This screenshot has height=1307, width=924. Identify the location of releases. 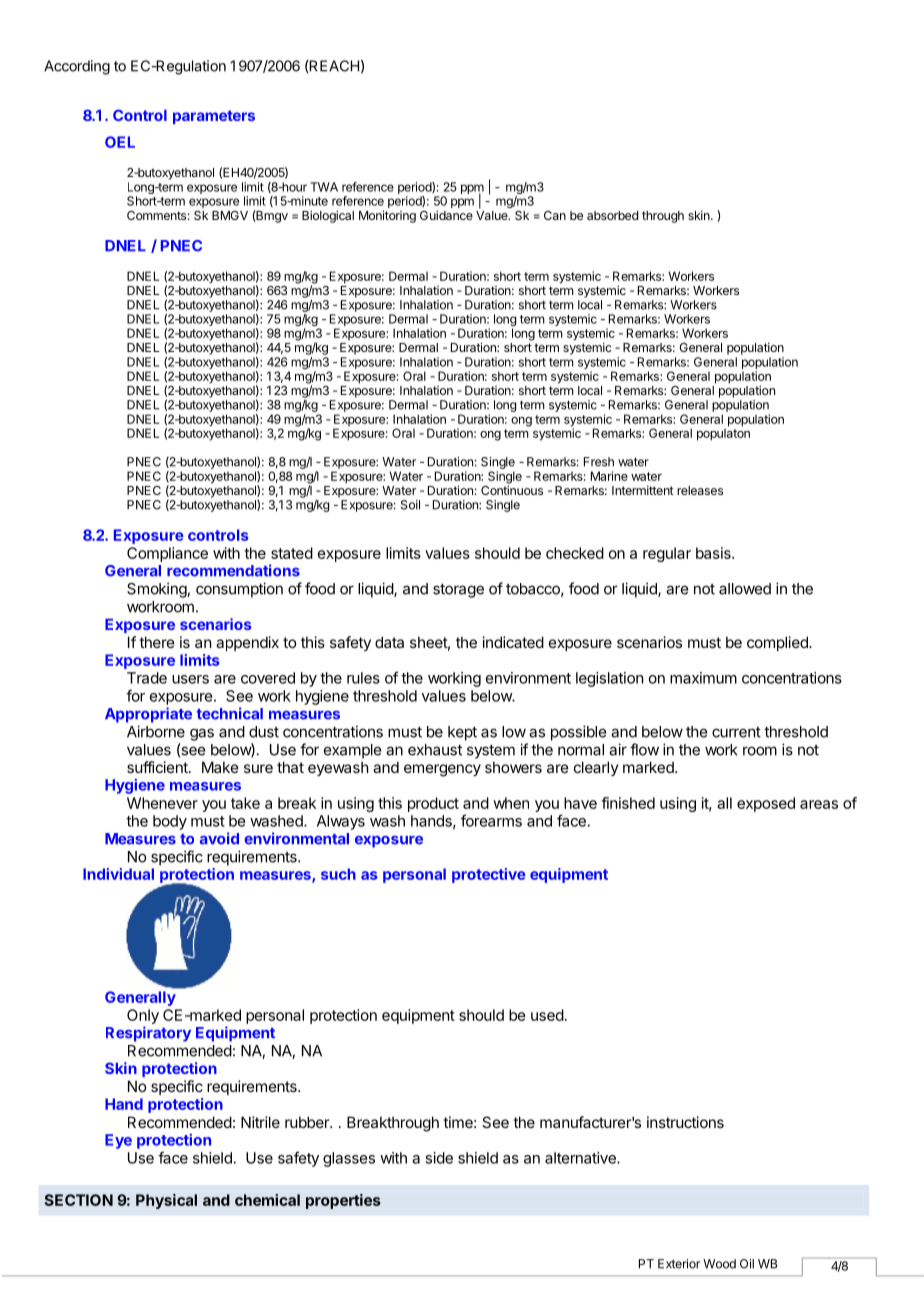
(700, 490).
